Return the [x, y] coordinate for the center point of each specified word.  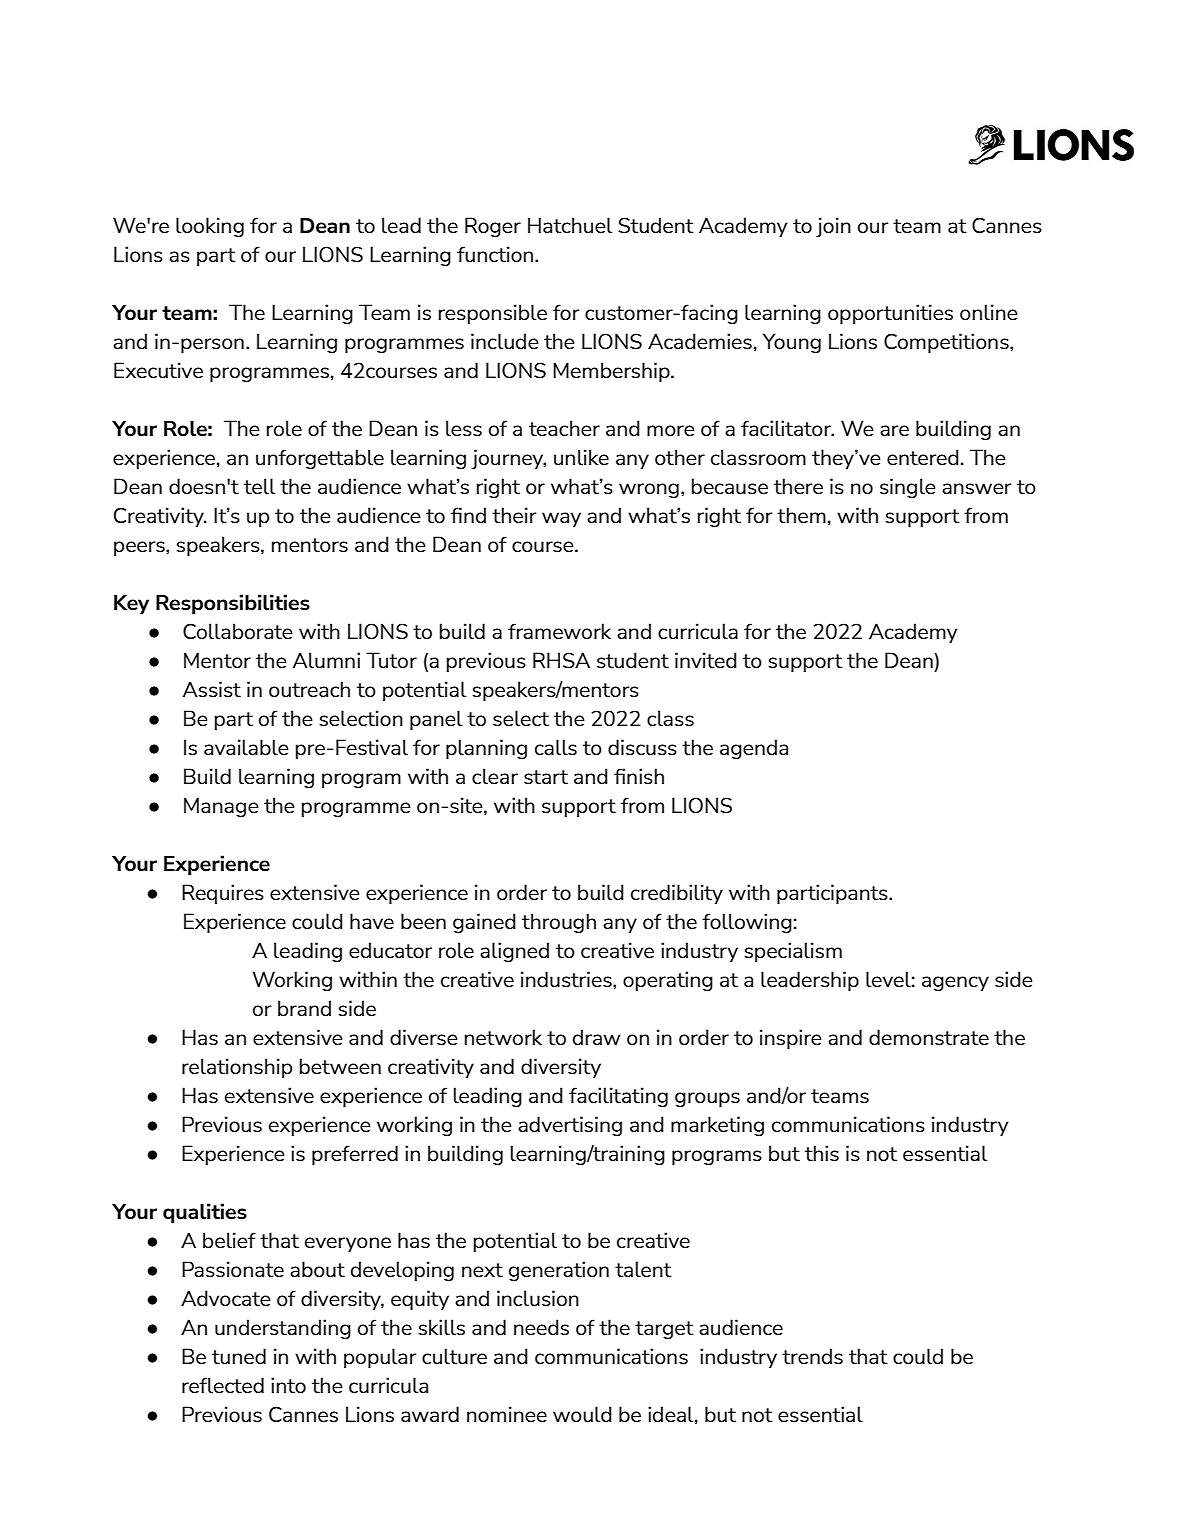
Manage [221, 807]
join [833, 227]
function [496, 254]
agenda [754, 749]
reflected [223, 1385]
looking [210, 227]
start [546, 777]
